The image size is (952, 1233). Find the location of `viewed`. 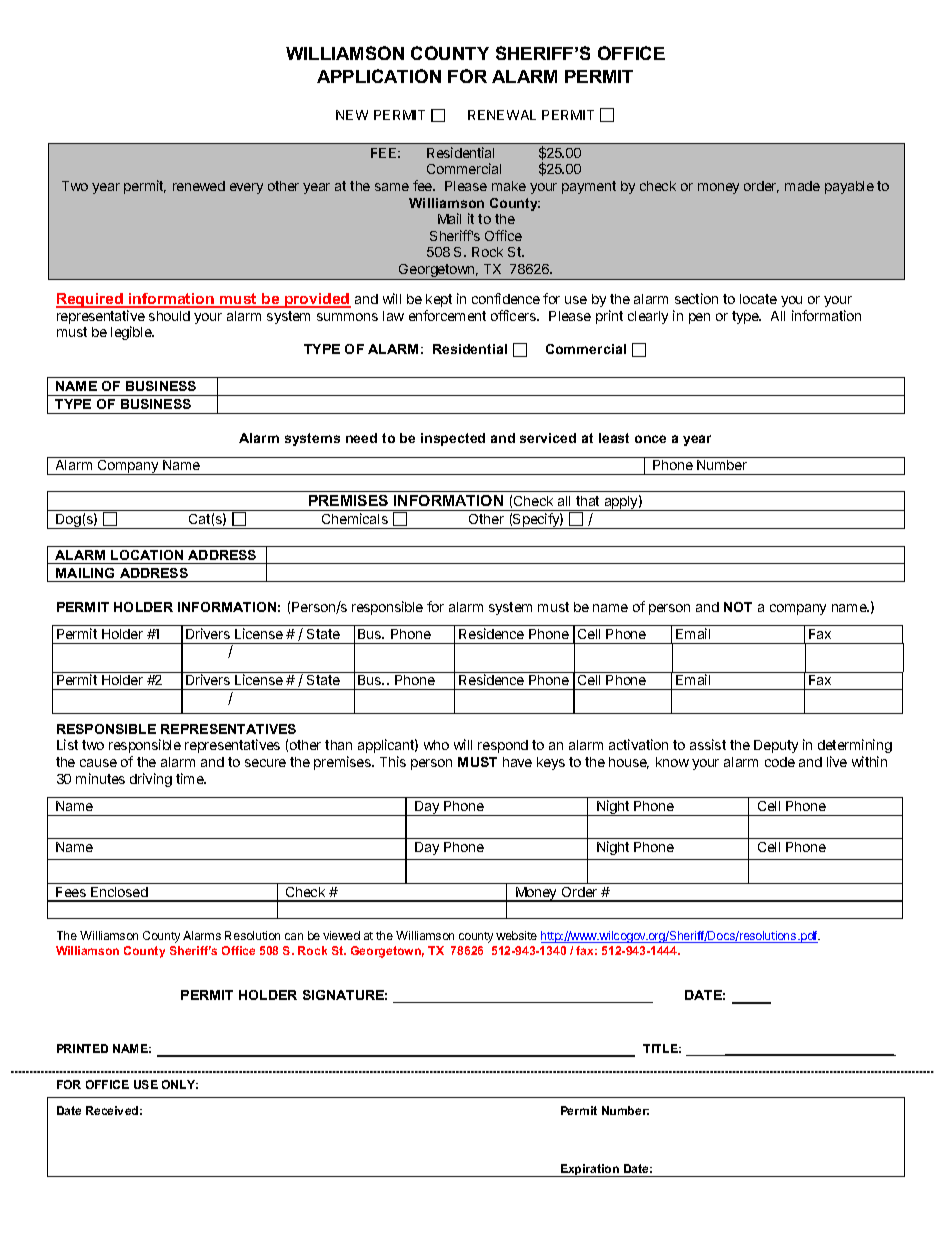

viewed is located at coordinates (341, 935).
